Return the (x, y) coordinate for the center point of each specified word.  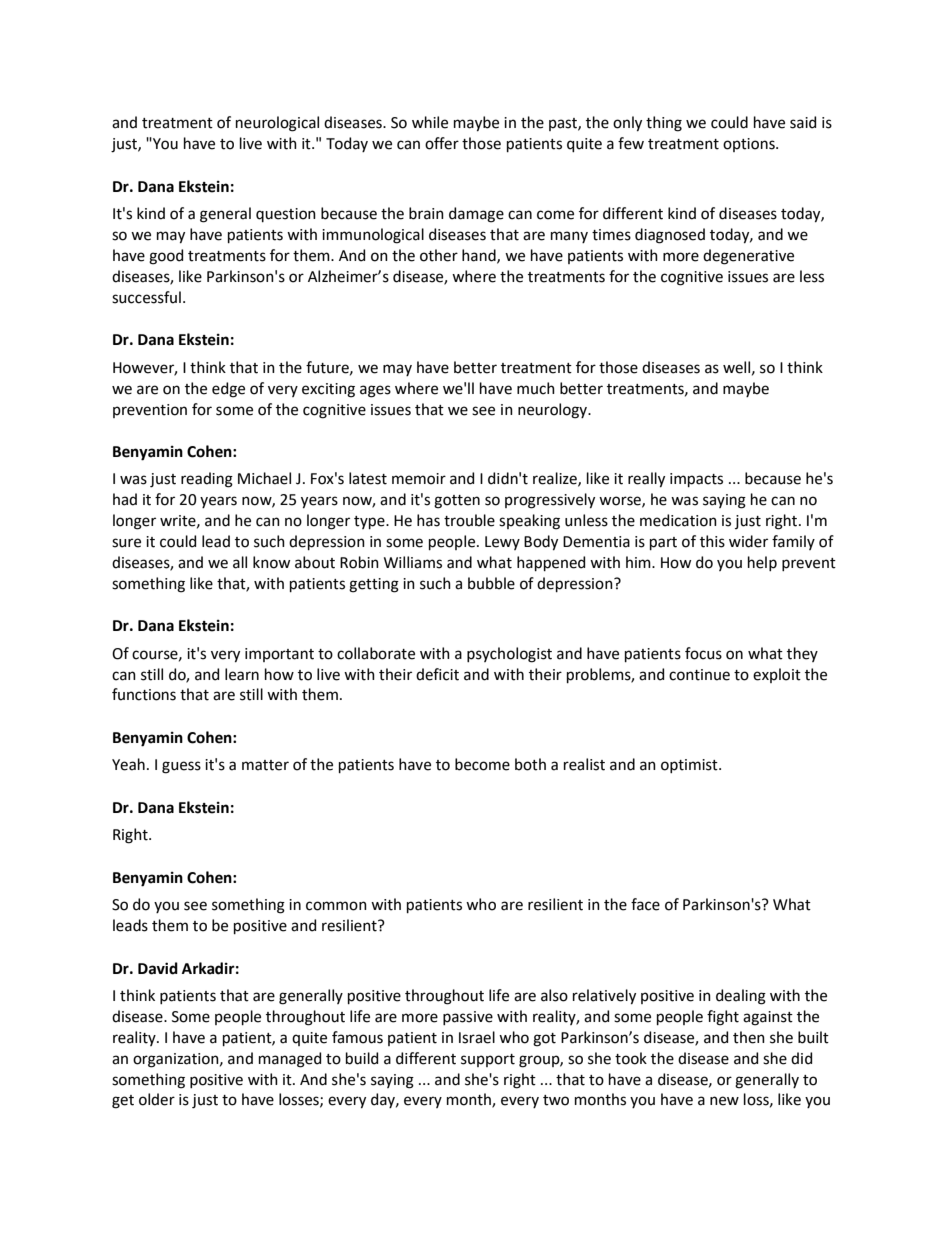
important (279, 655)
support (488, 1060)
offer (442, 143)
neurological (277, 124)
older (157, 1099)
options (750, 145)
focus (703, 653)
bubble (491, 583)
